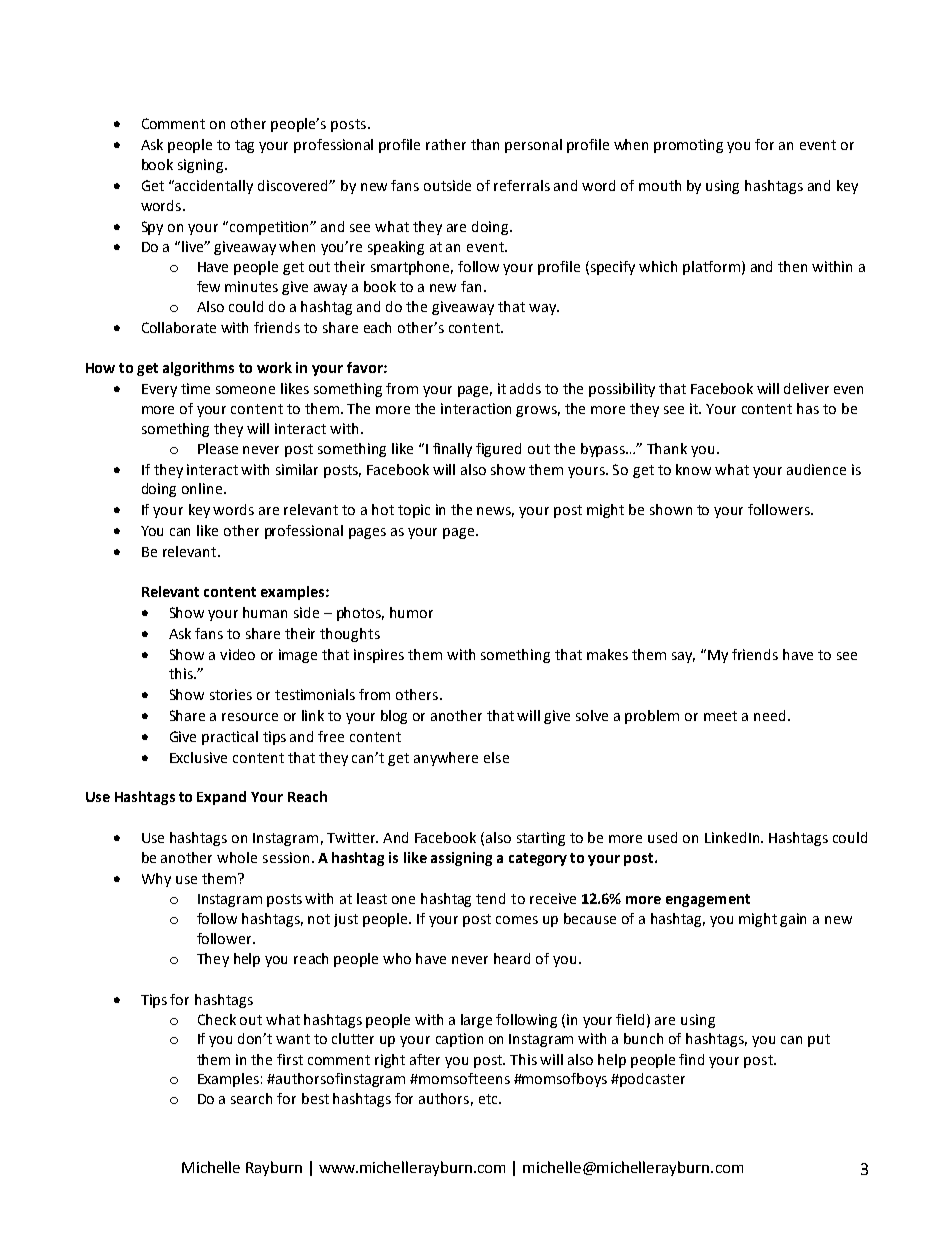  Describe the element at coordinates (214, 187) in the document. I see `accidentally` at that location.
